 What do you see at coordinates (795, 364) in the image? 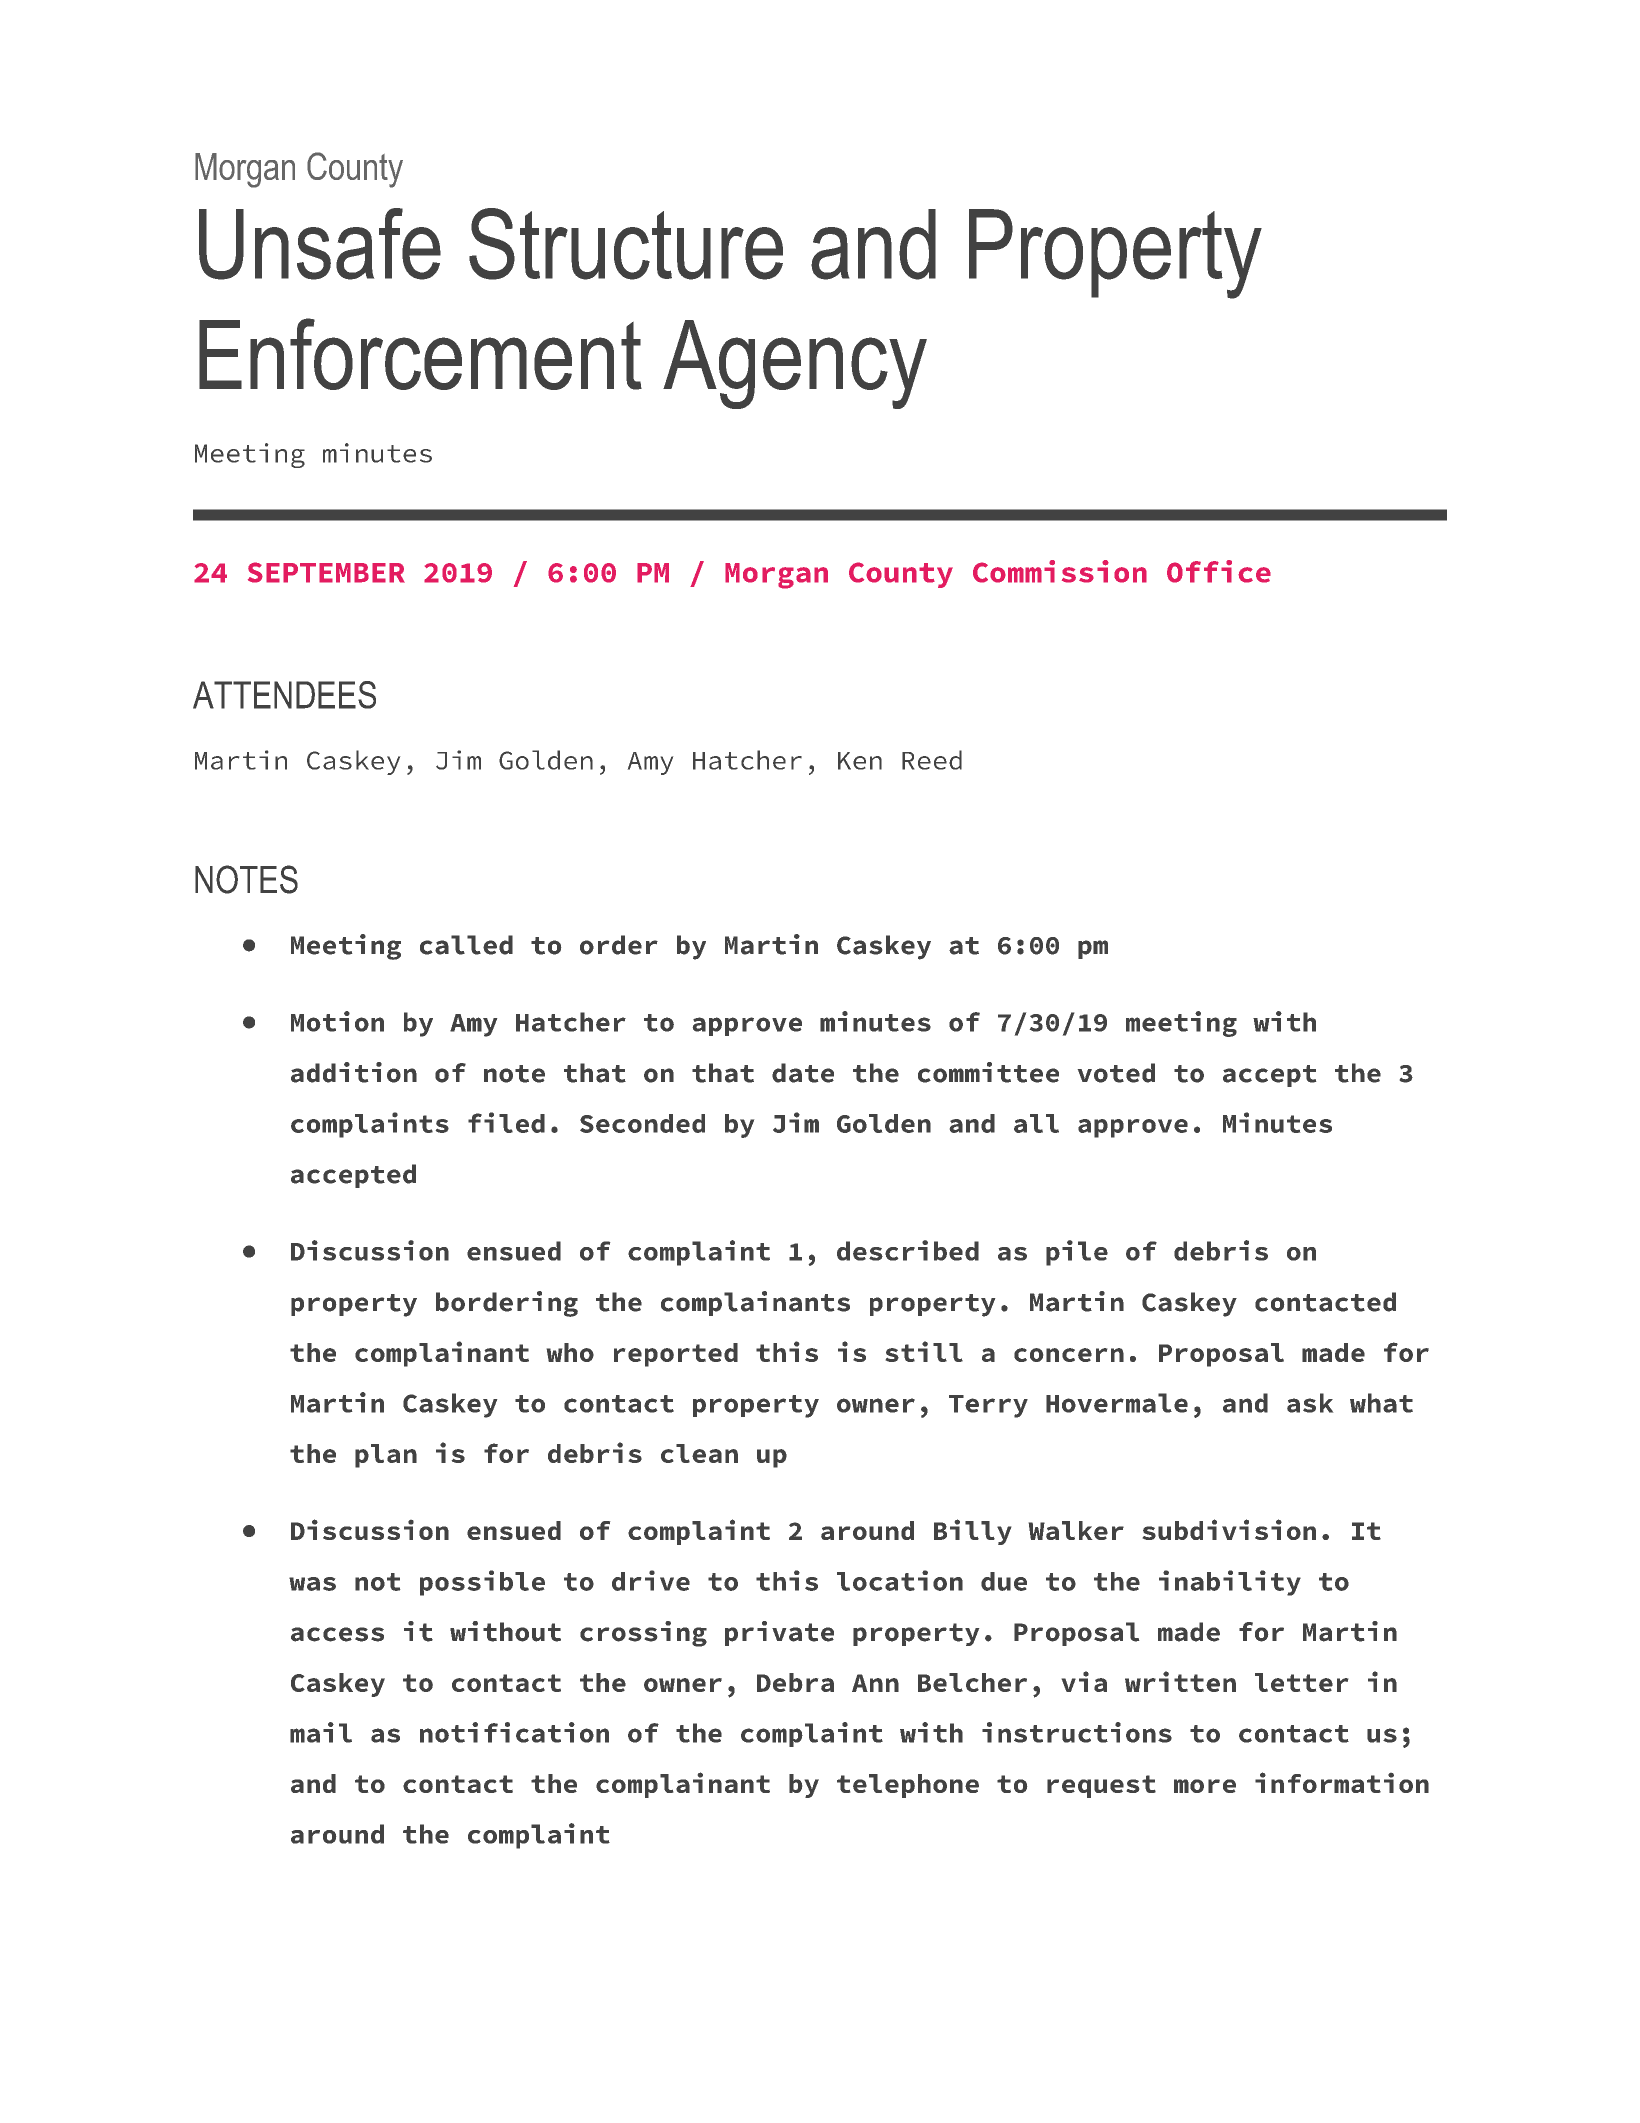
I see `Agency` at bounding box center [795, 364].
